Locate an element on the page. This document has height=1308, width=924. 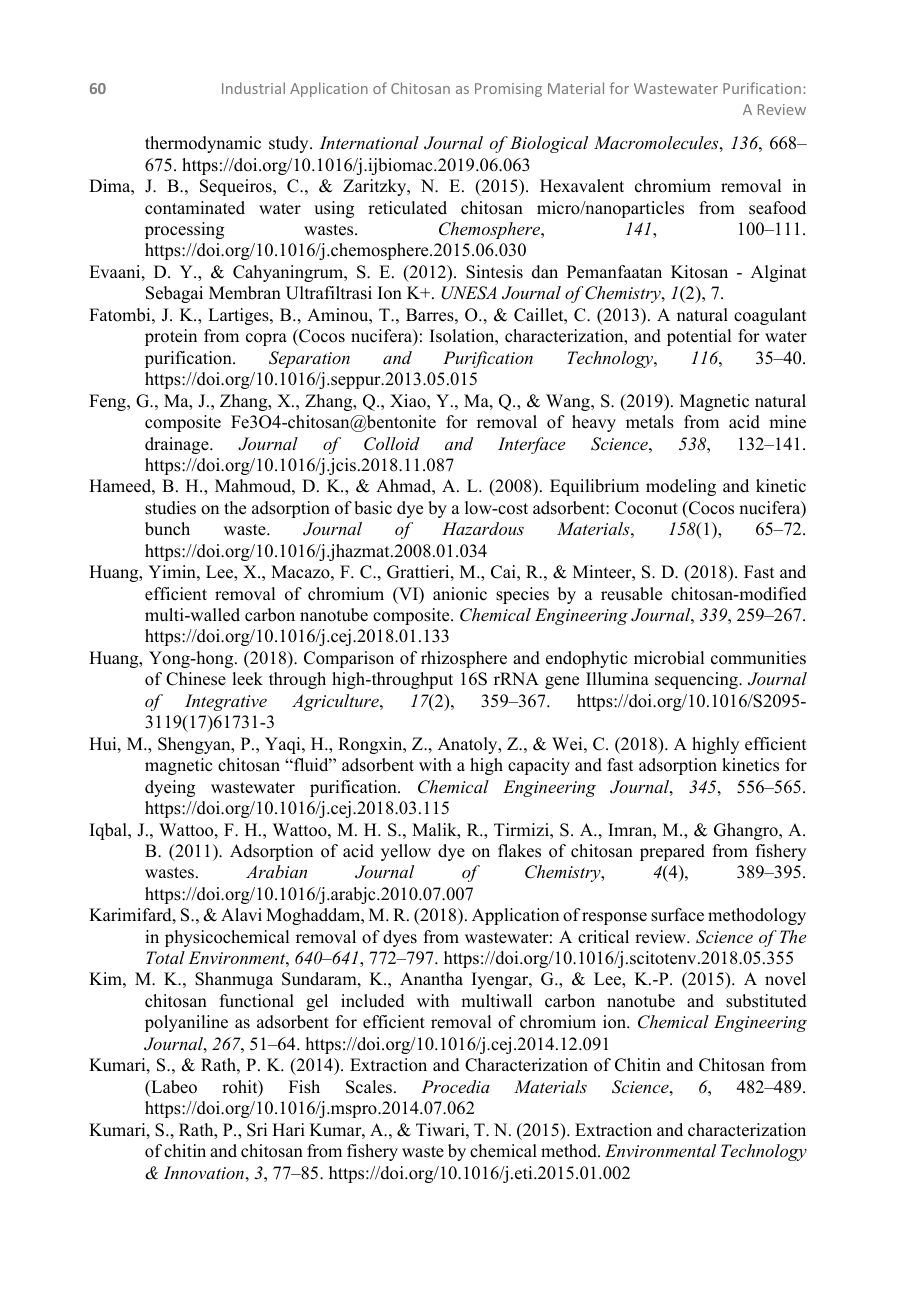
Innovation is located at coordinates (204, 1172).
